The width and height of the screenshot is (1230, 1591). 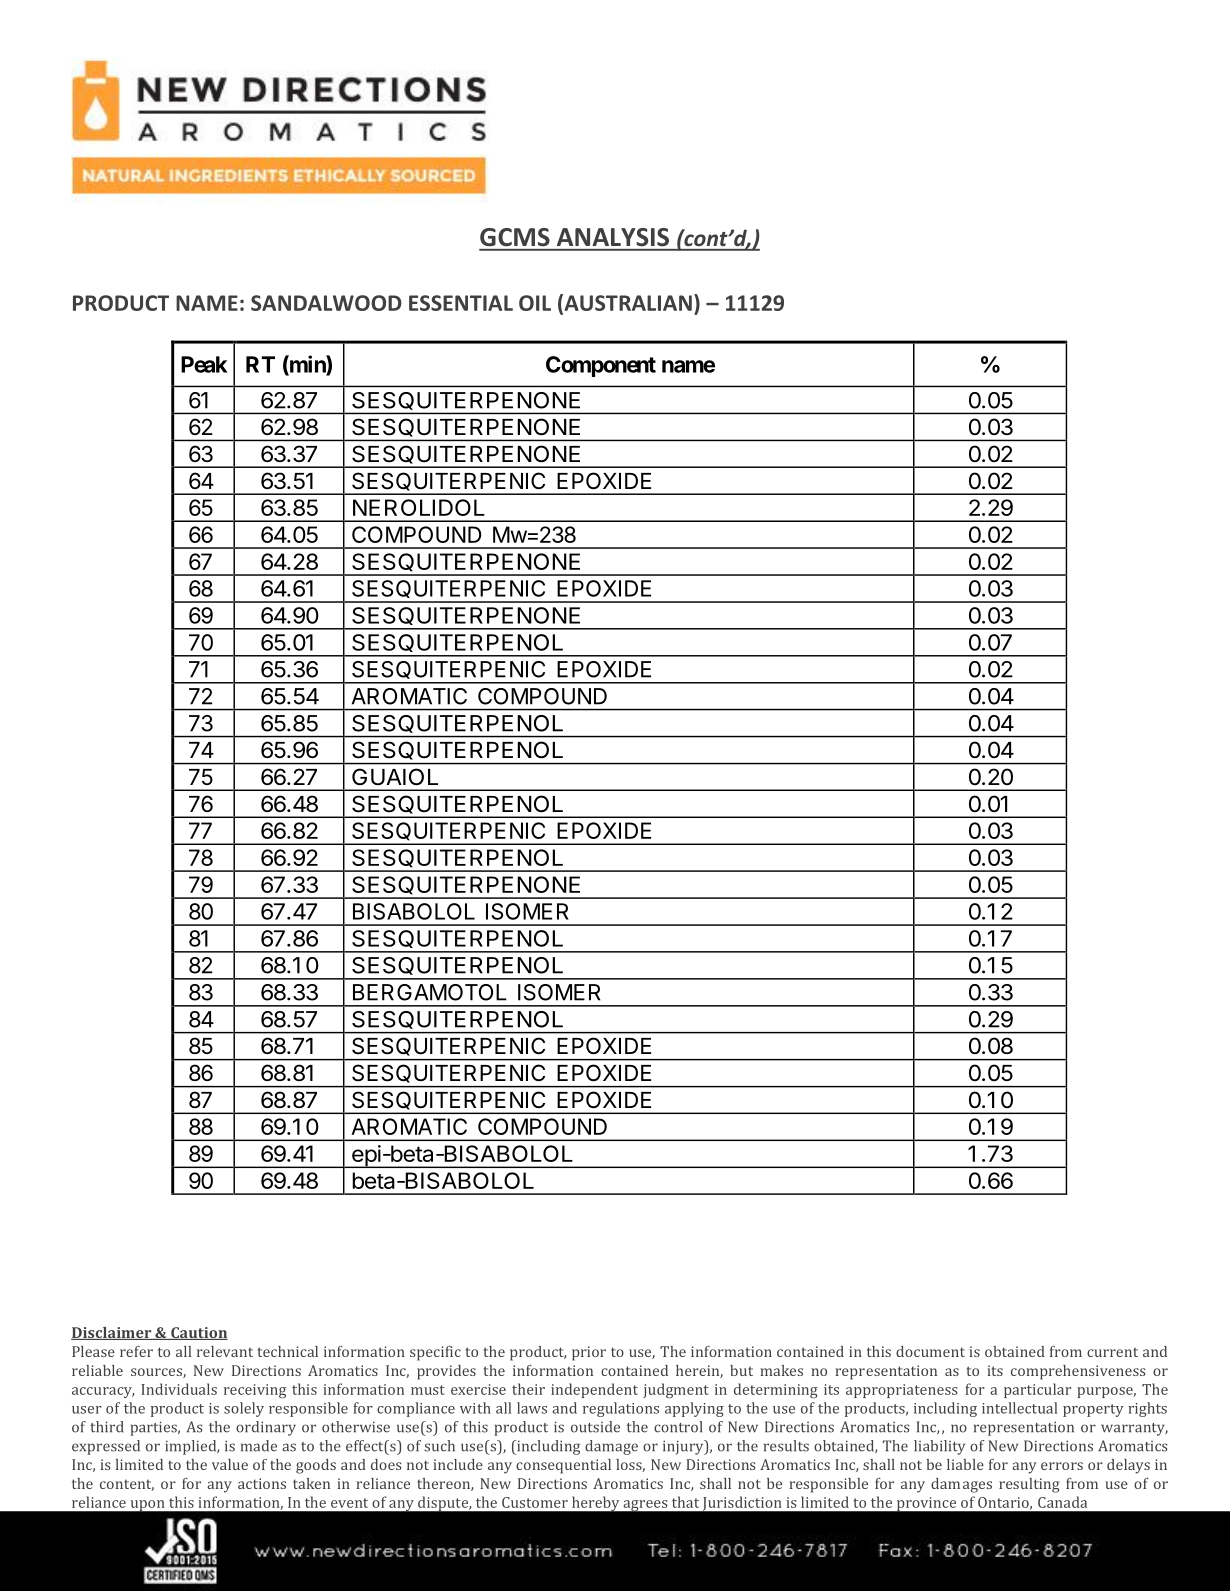 What do you see at coordinates (589, 1353) in the screenshot?
I see `prior` at bounding box center [589, 1353].
